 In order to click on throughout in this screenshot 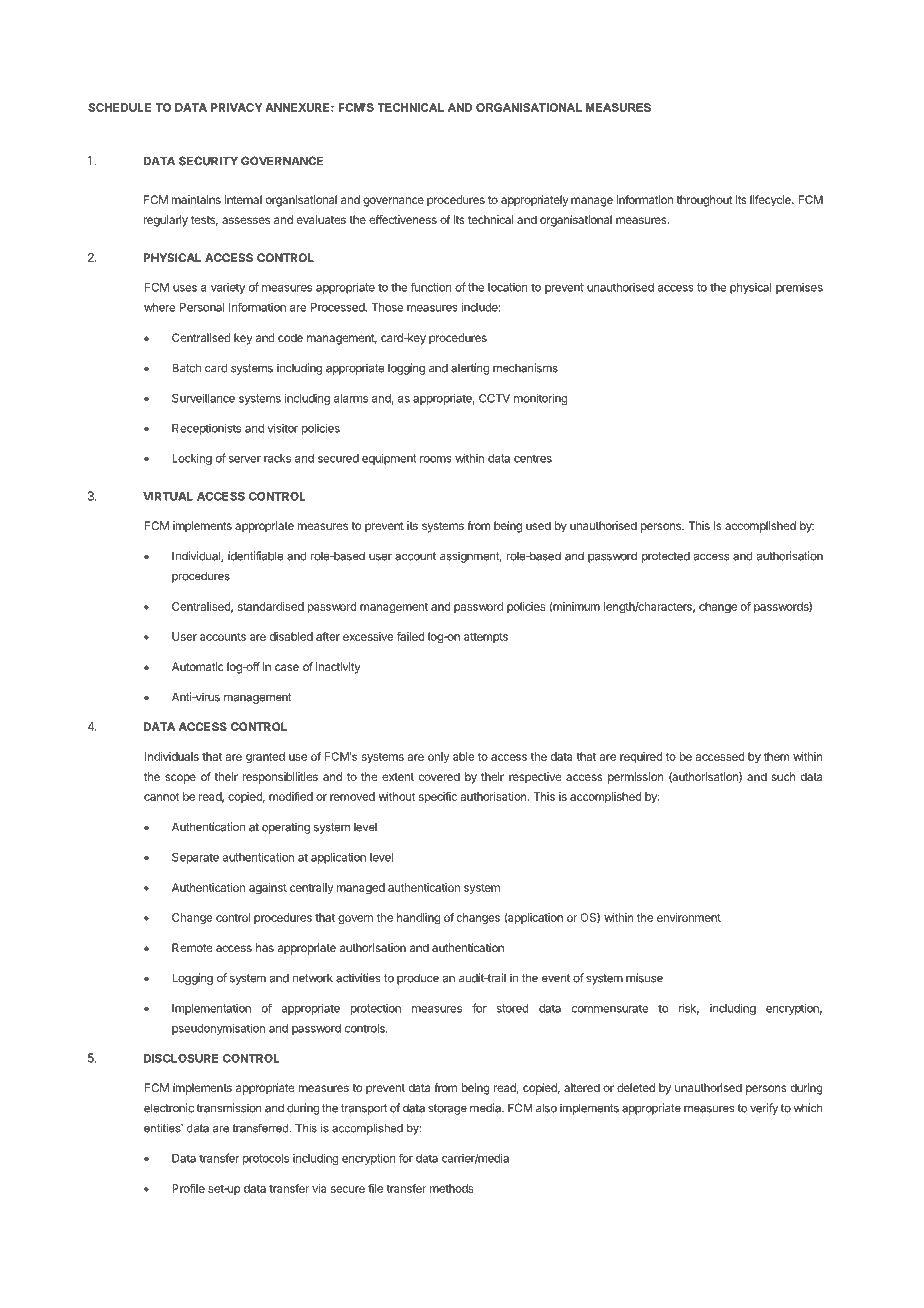, I will do `click(705, 201)`.
